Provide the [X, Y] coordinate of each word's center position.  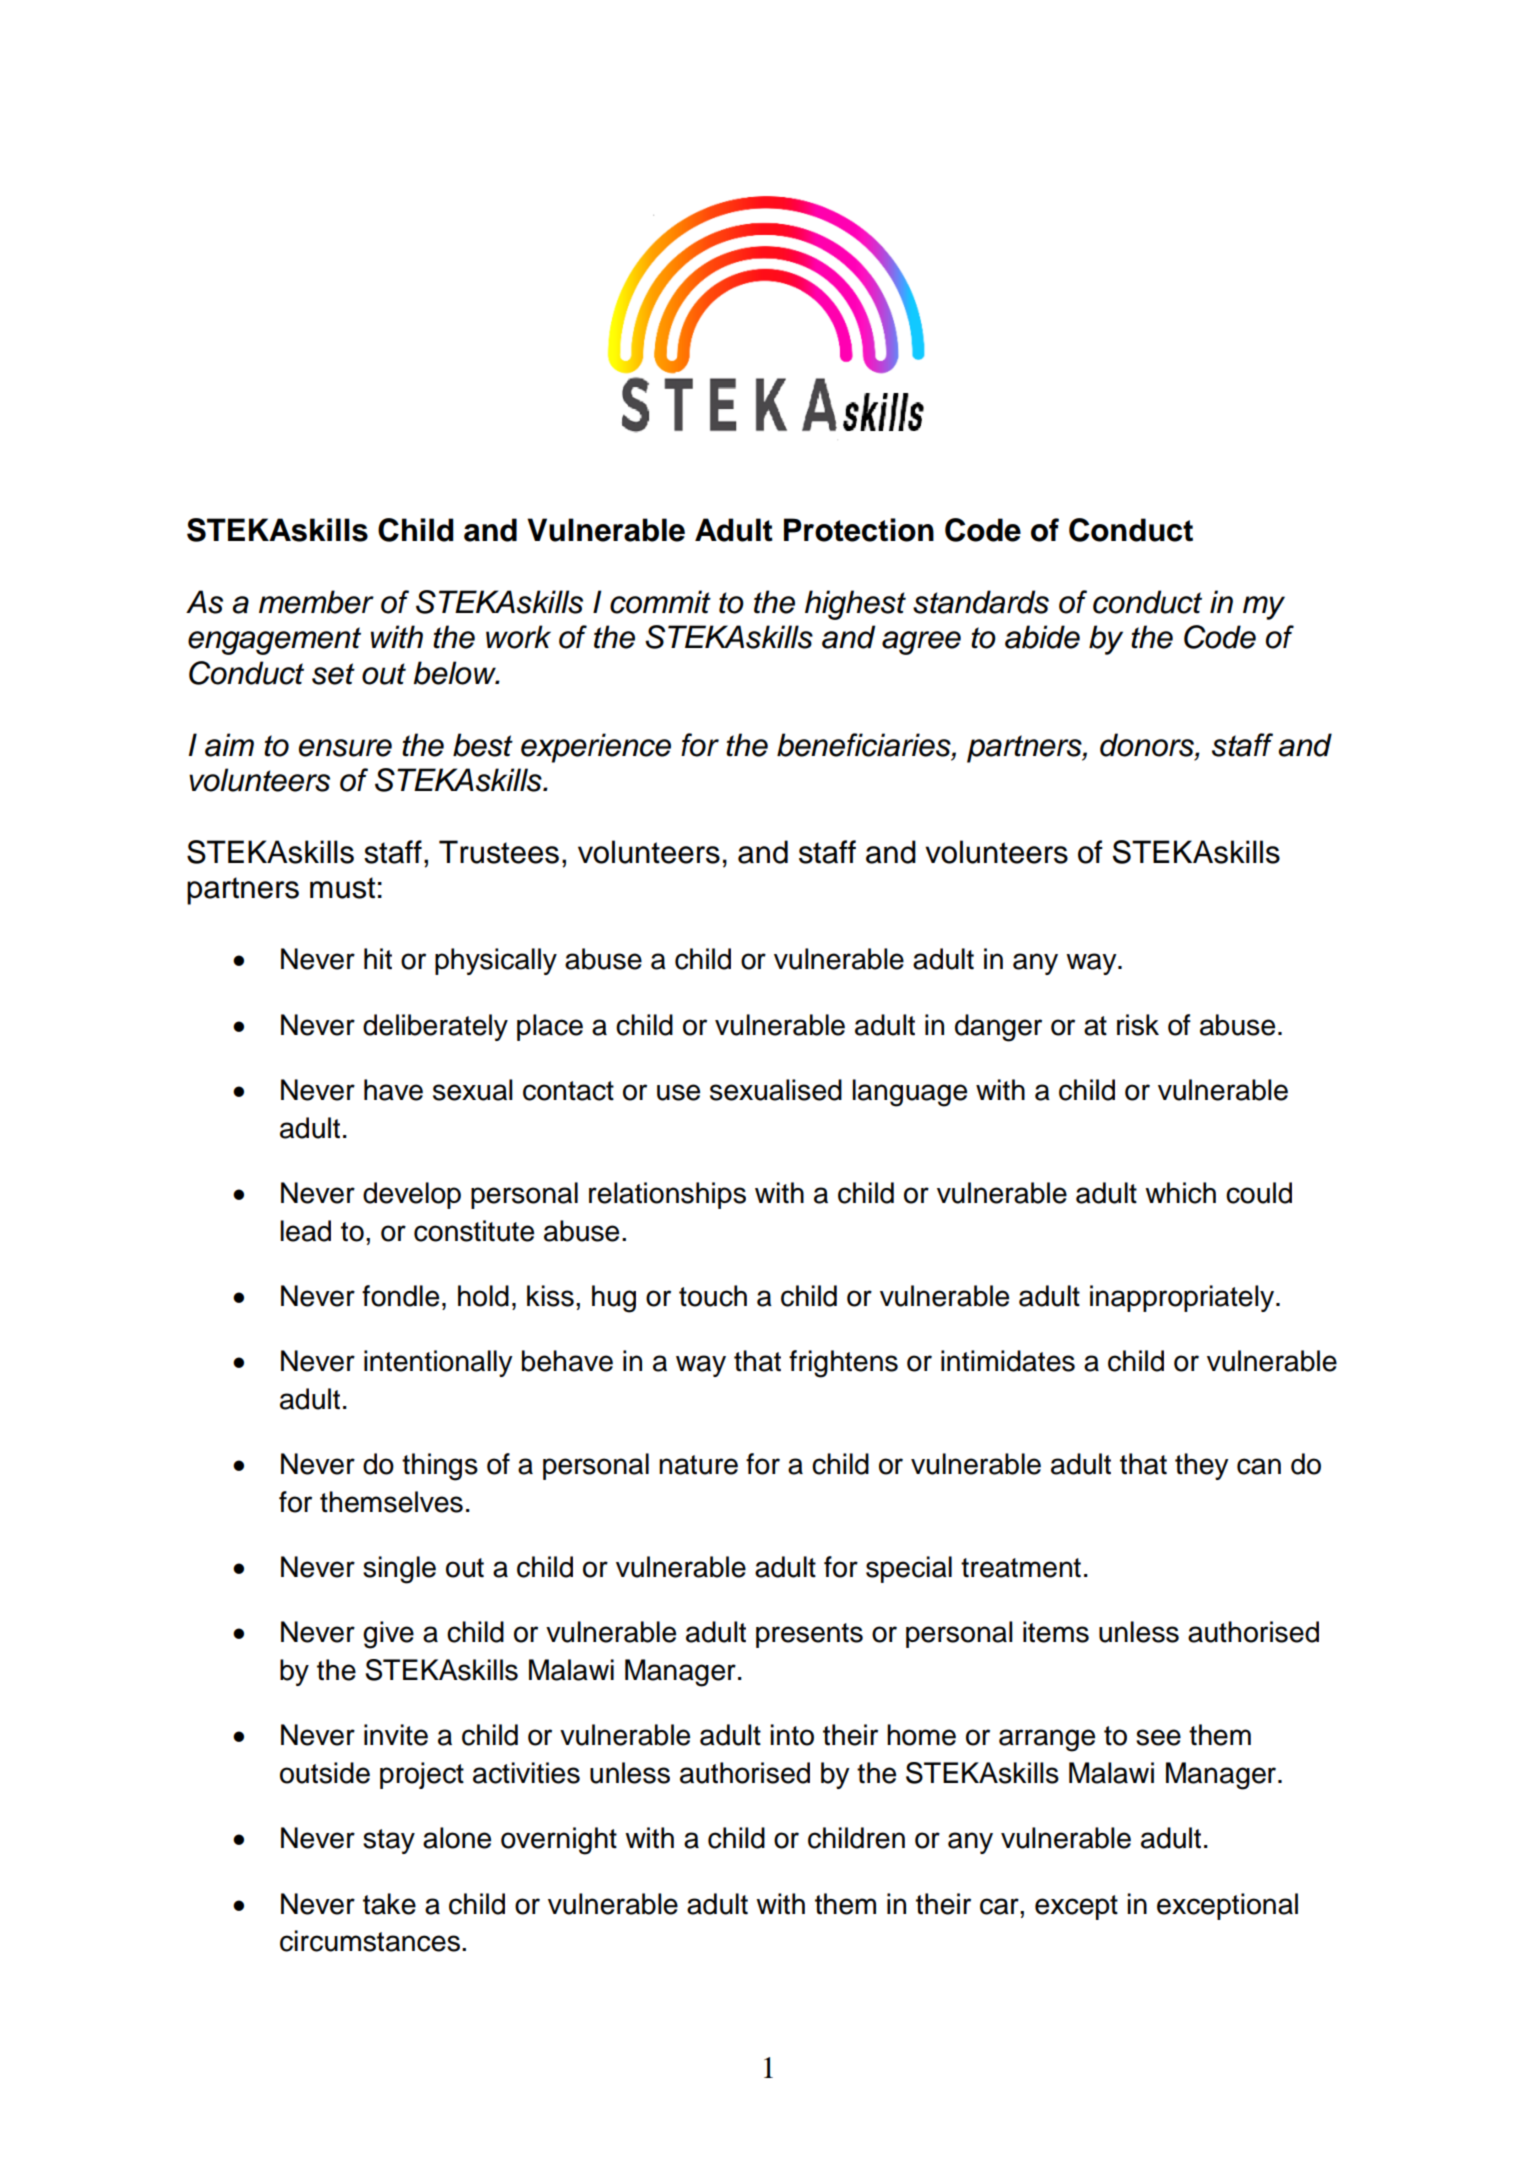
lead [305, 1231]
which [1180, 1193]
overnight [559, 1841]
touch [713, 1296]
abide [1042, 637]
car [1000, 1906]
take [389, 1904]
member [316, 602]
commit [660, 602]
